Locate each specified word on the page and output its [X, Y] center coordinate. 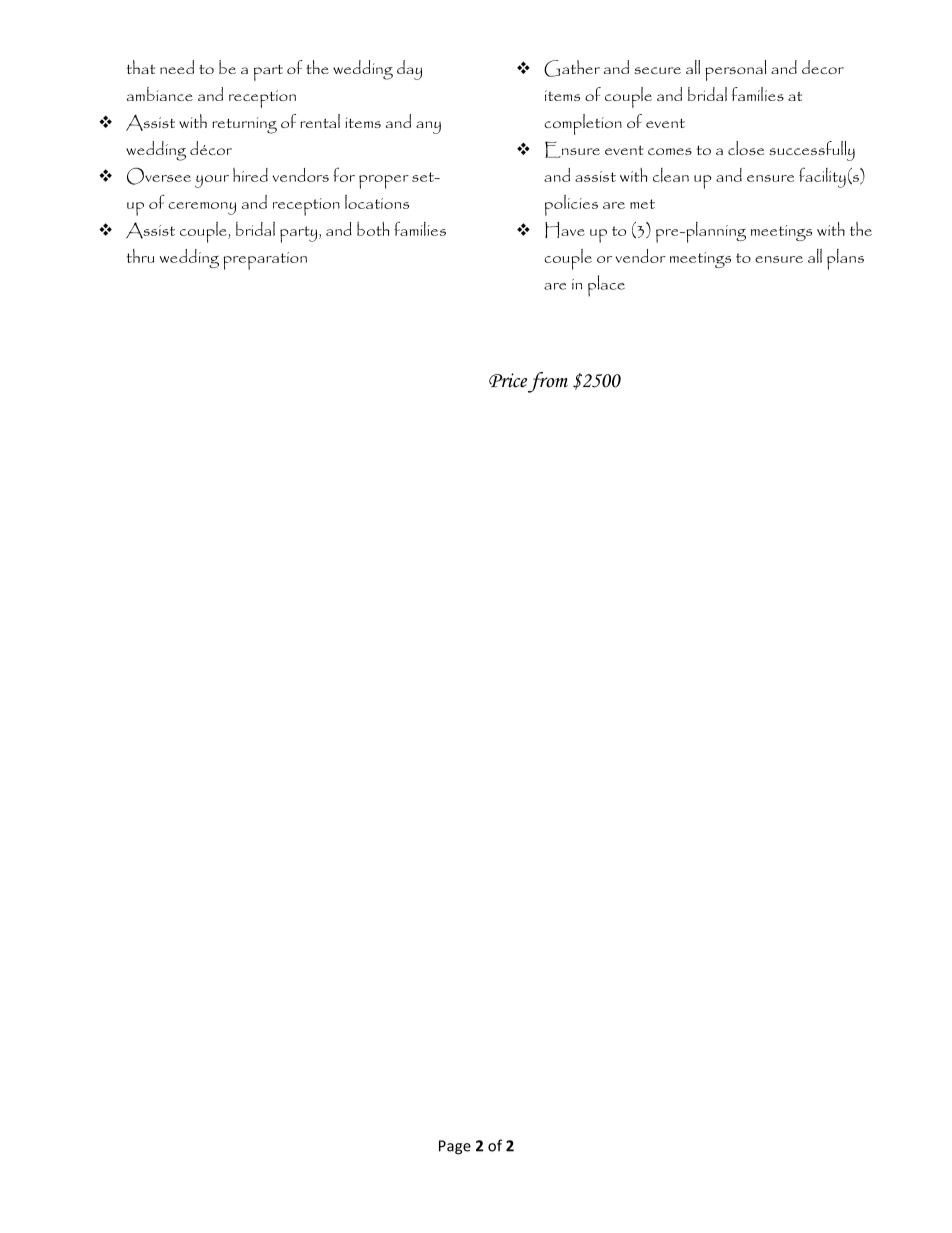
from [548, 382]
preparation [265, 261]
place [606, 286]
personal [736, 70]
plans [845, 259]
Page [455, 1147]
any [428, 127]
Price [508, 380]
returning [244, 125]
